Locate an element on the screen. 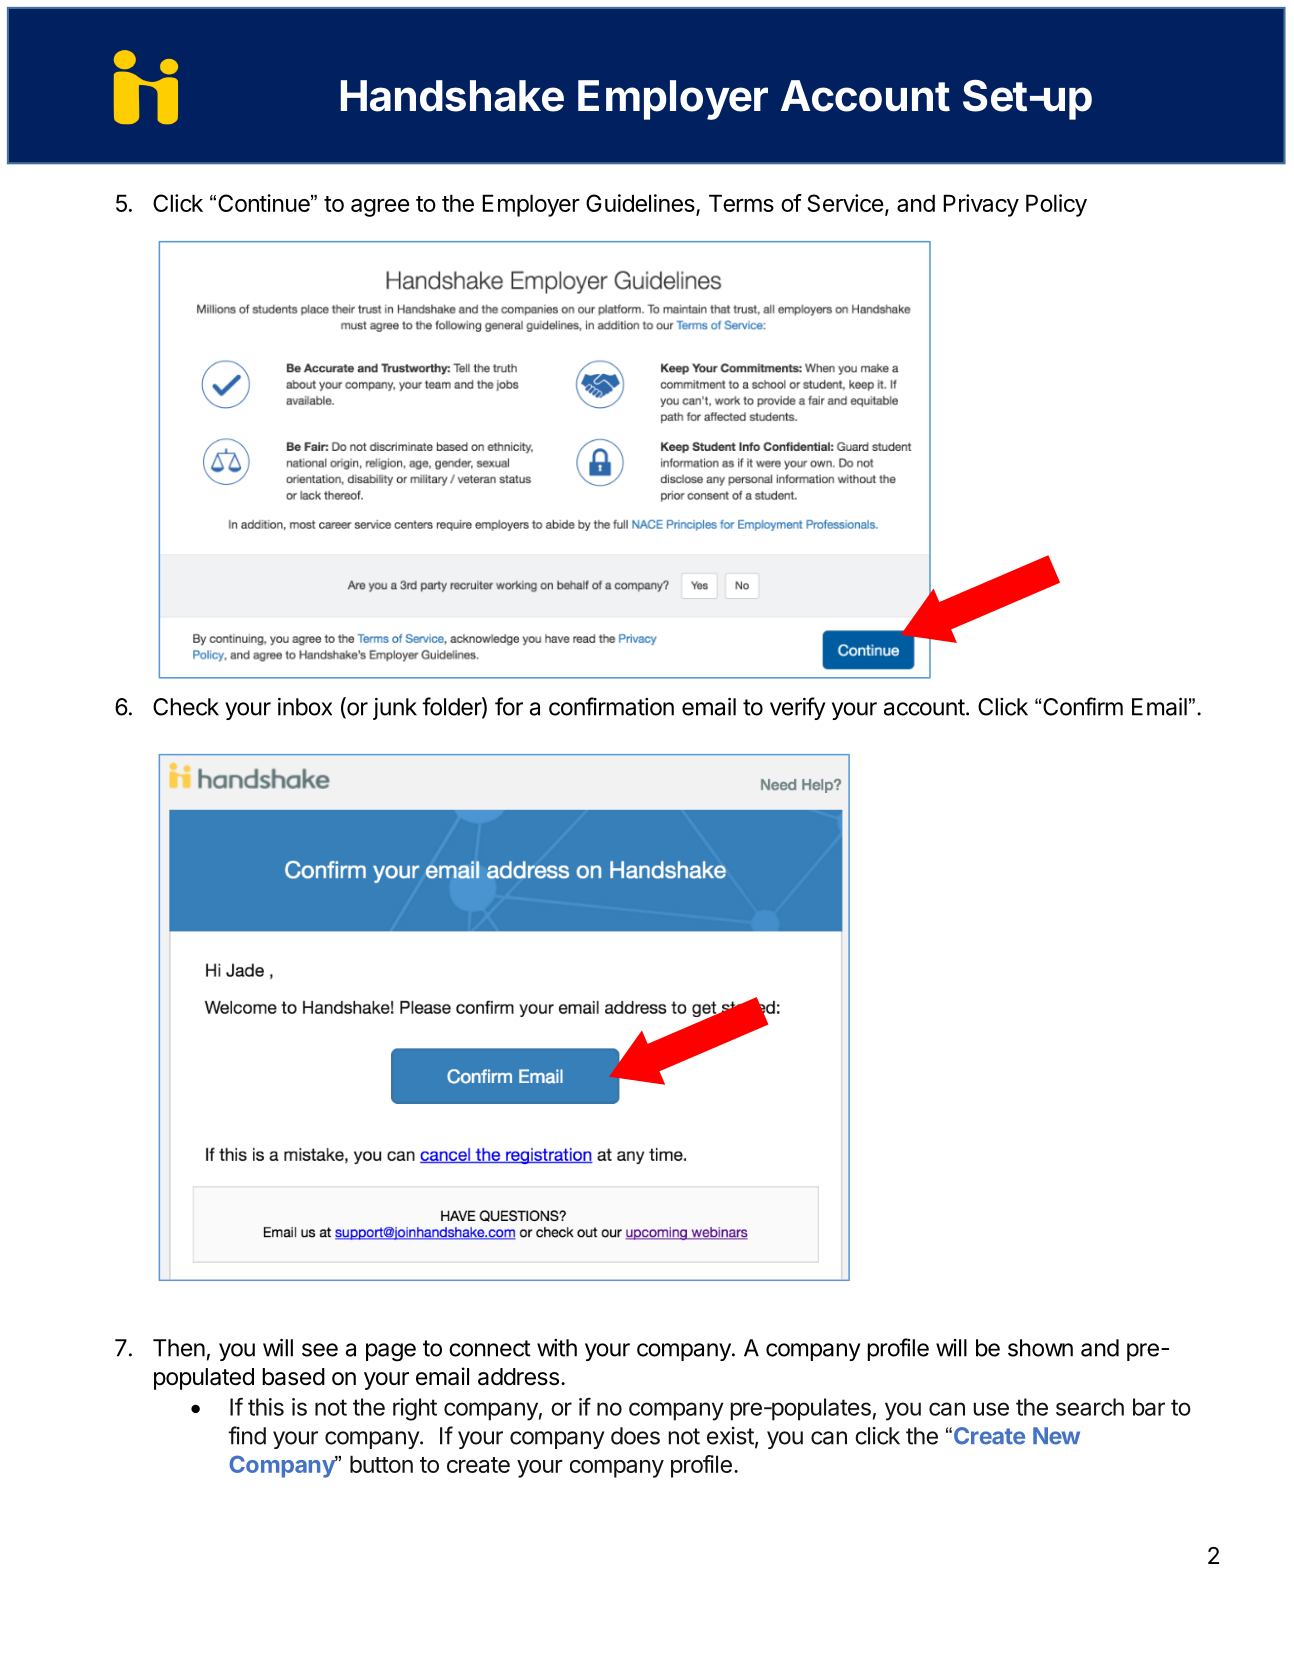  agree is located at coordinates (380, 208).
